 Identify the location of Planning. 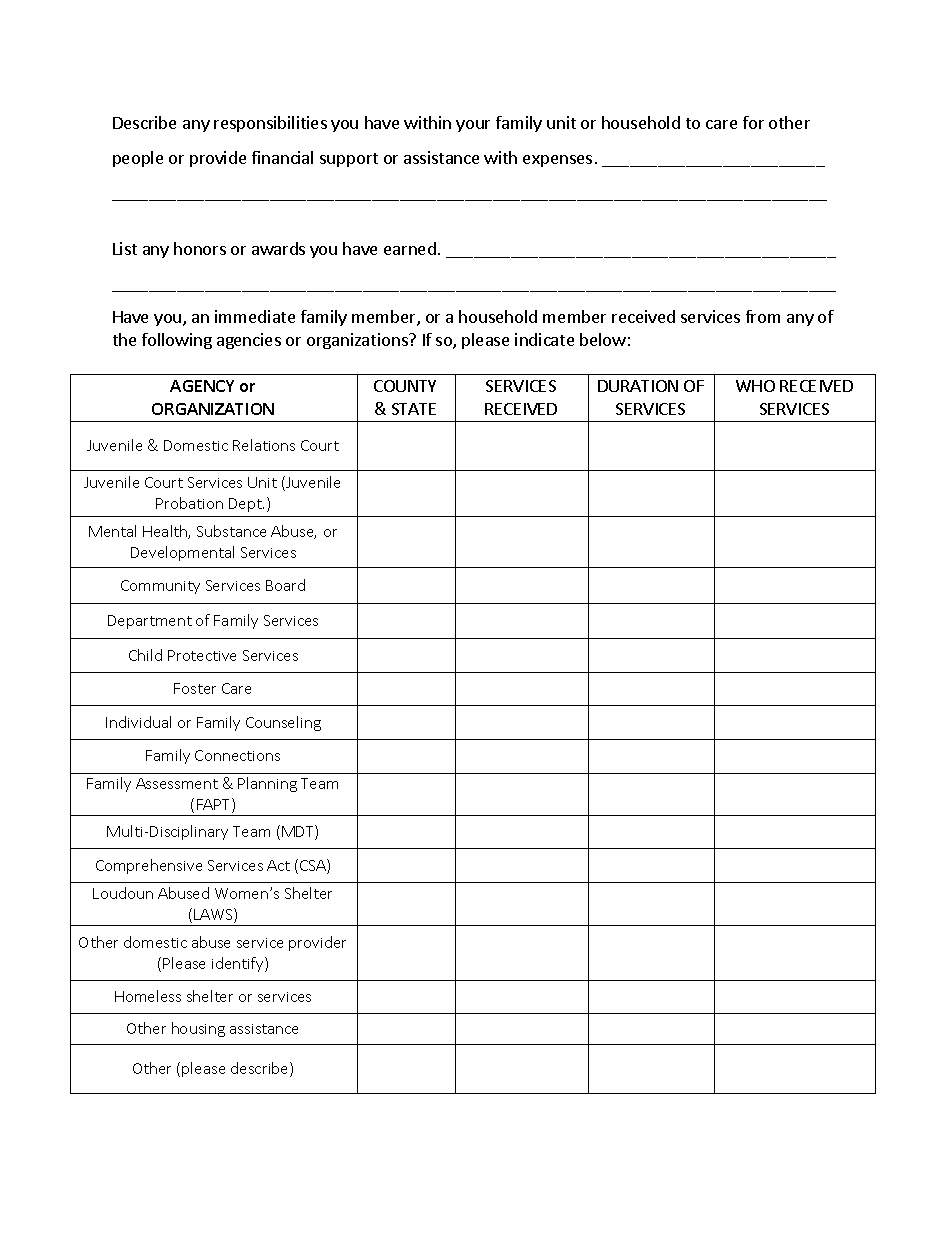
(267, 784).
